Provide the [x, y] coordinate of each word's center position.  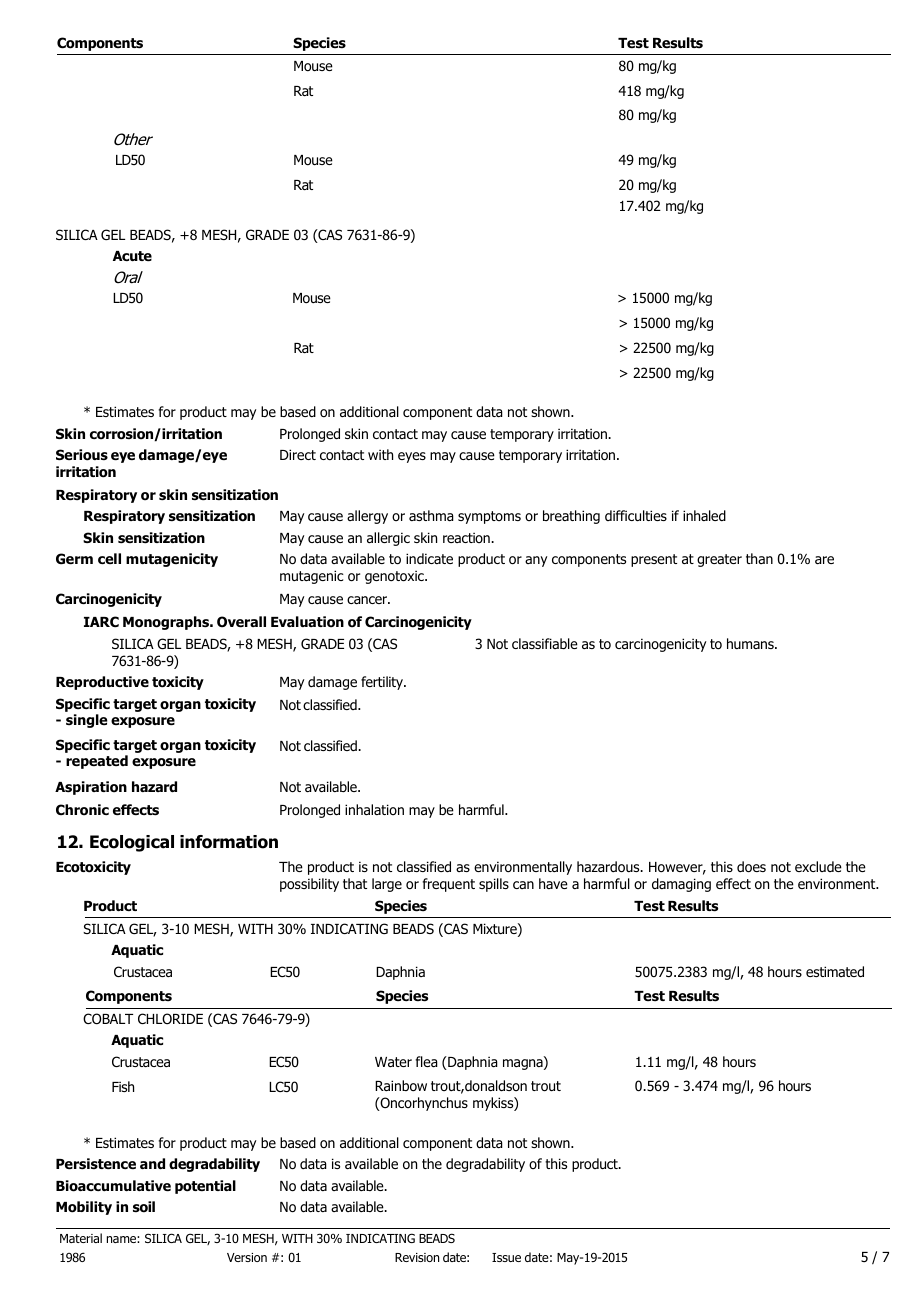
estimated [835, 972]
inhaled [704, 515]
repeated [97, 762]
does [751, 867]
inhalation [374, 809]
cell [109, 558]
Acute [132, 256]
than [759, 558]
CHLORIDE [170, 1018]
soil [144, 1207]
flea [427, 1061]
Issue [506, 1257]
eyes [412, 457]
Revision [417, 1257]
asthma [431, 515]
